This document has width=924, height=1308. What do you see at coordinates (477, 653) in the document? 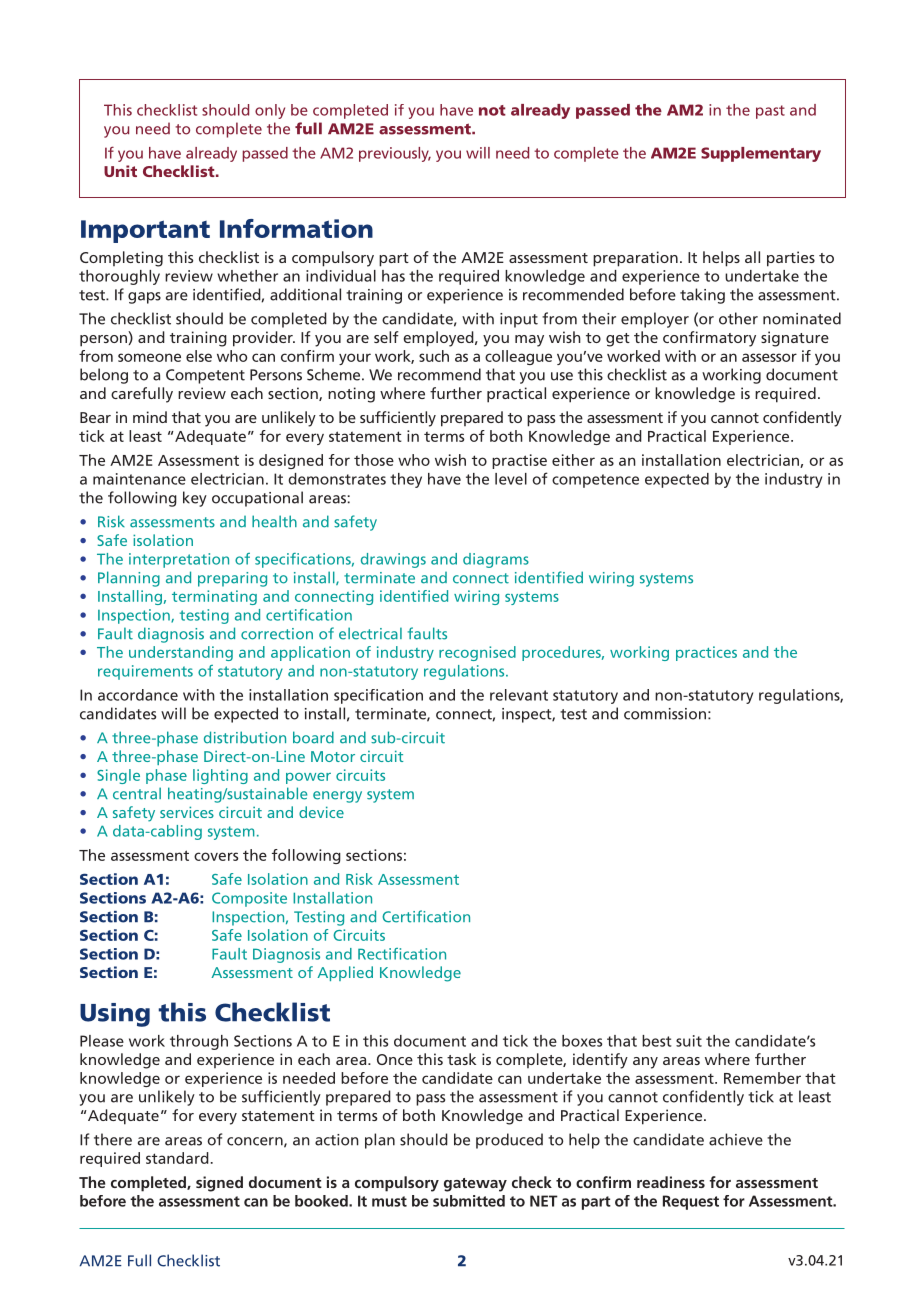
I see `recognised` at bounding box center [477, 653].
